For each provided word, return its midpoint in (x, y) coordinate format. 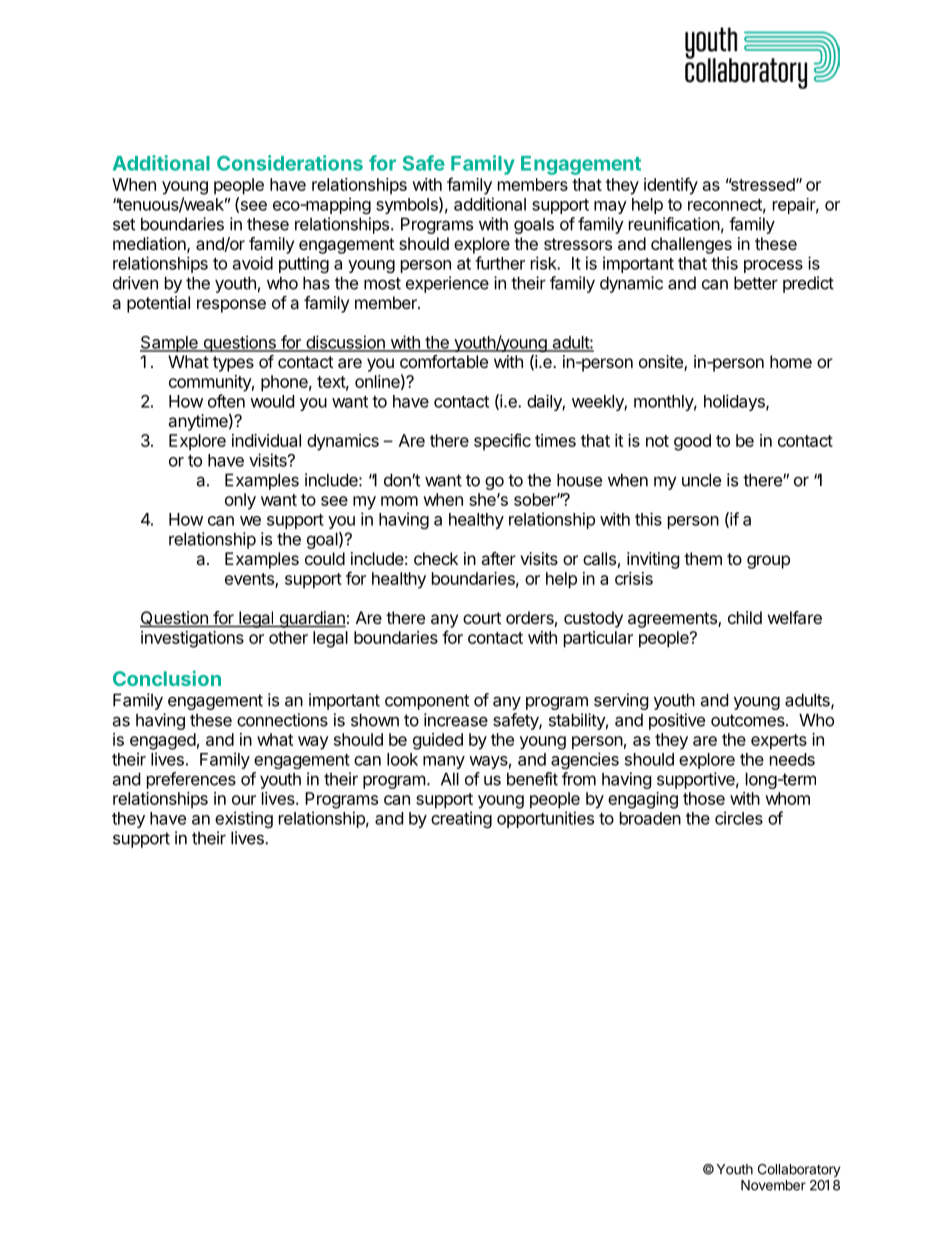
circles (739, 818)
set (124, 224)
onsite (662, 363)
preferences (191, 780)
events (250, 580)
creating (461, 819)
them (703, 558)
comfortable (444, 361)
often (226, 401)
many (444, 762)
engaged (163, 741)
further (500, 263)
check (436, 558)
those (704, 798)
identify (671, 186)
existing (244, 819)
